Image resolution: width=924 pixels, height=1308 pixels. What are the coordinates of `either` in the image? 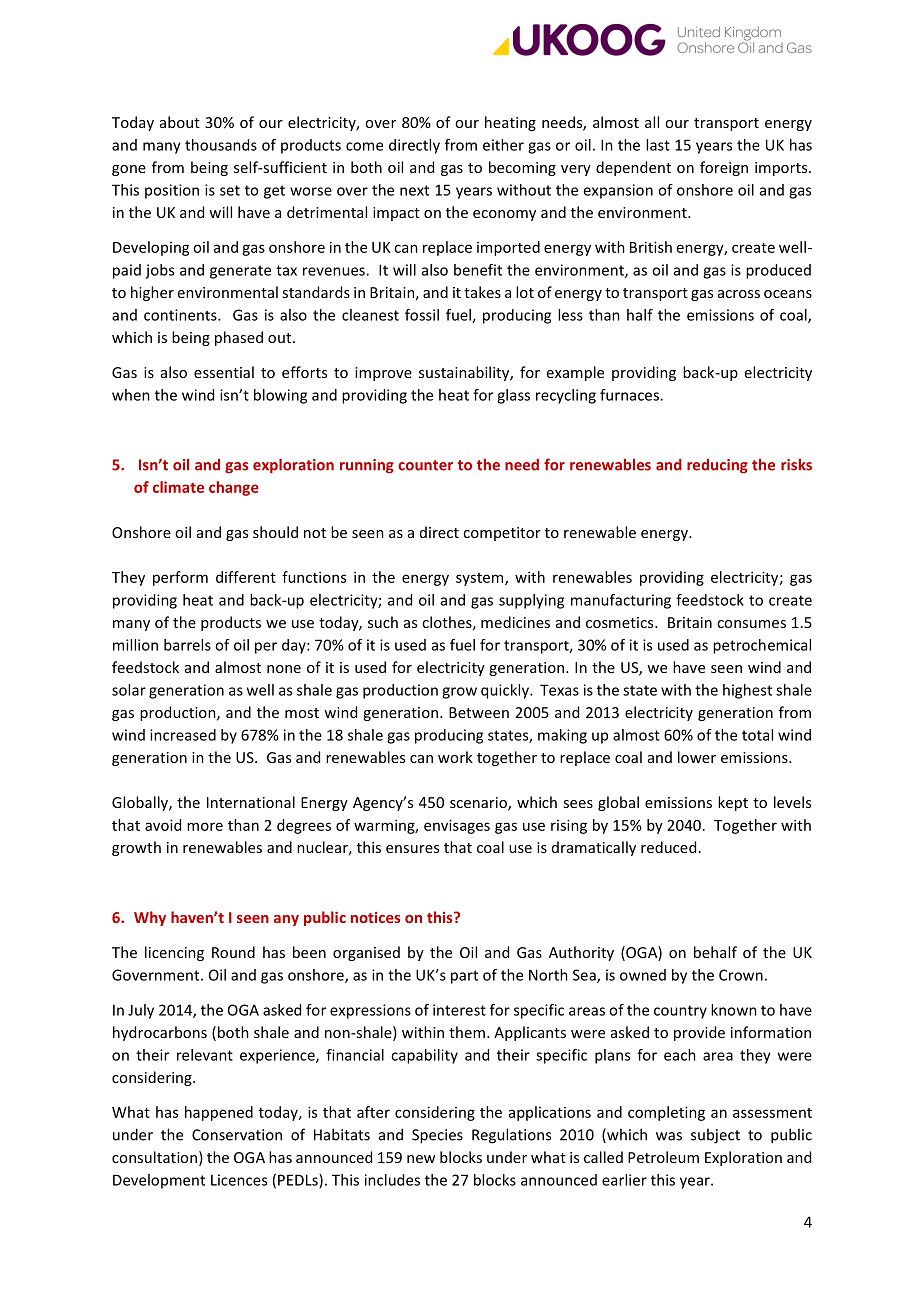 It's located at (503, 145).
